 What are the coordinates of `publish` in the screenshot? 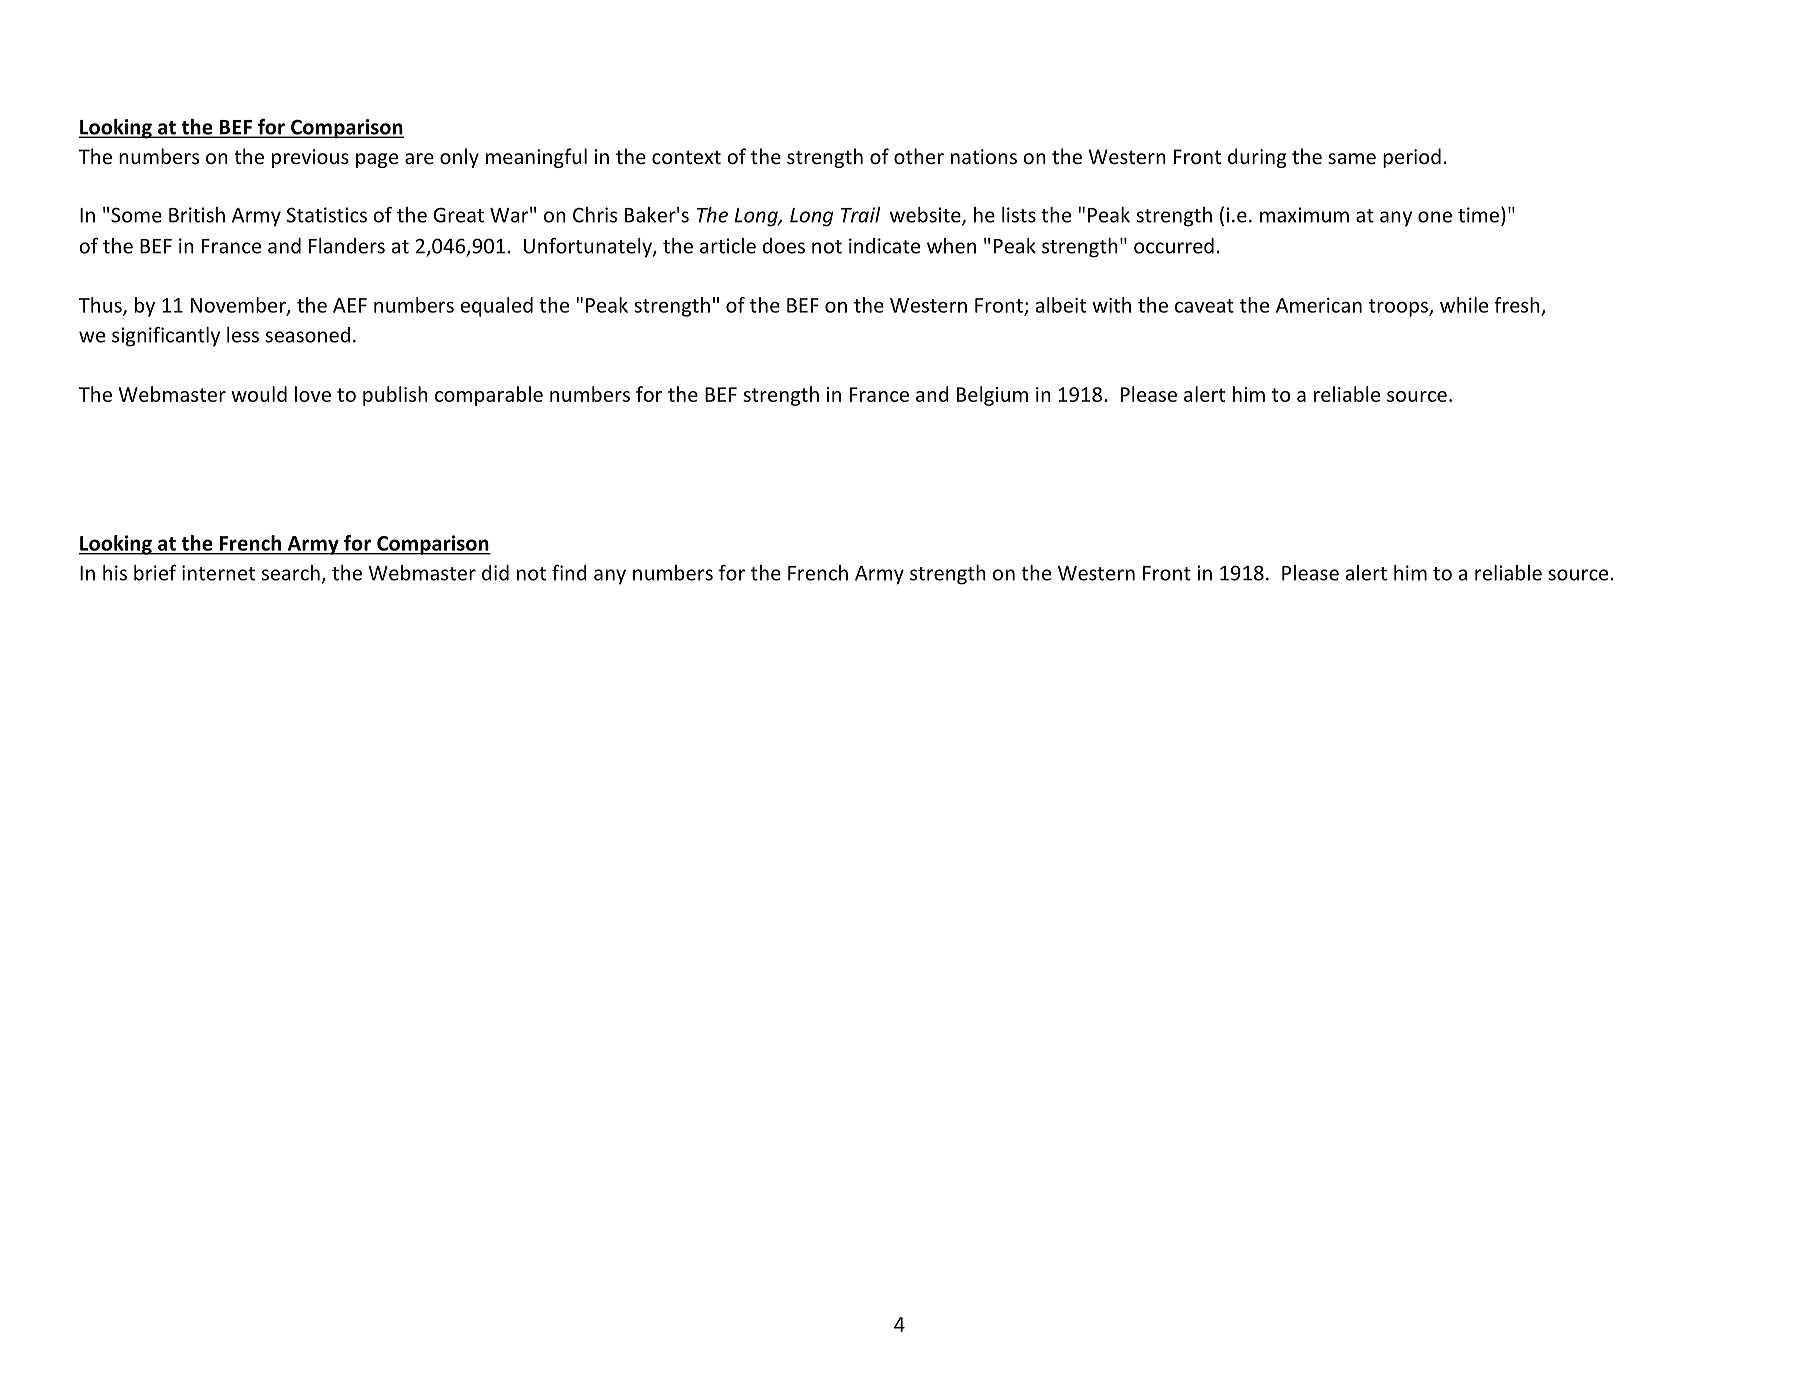 It's located at (395, 396).
